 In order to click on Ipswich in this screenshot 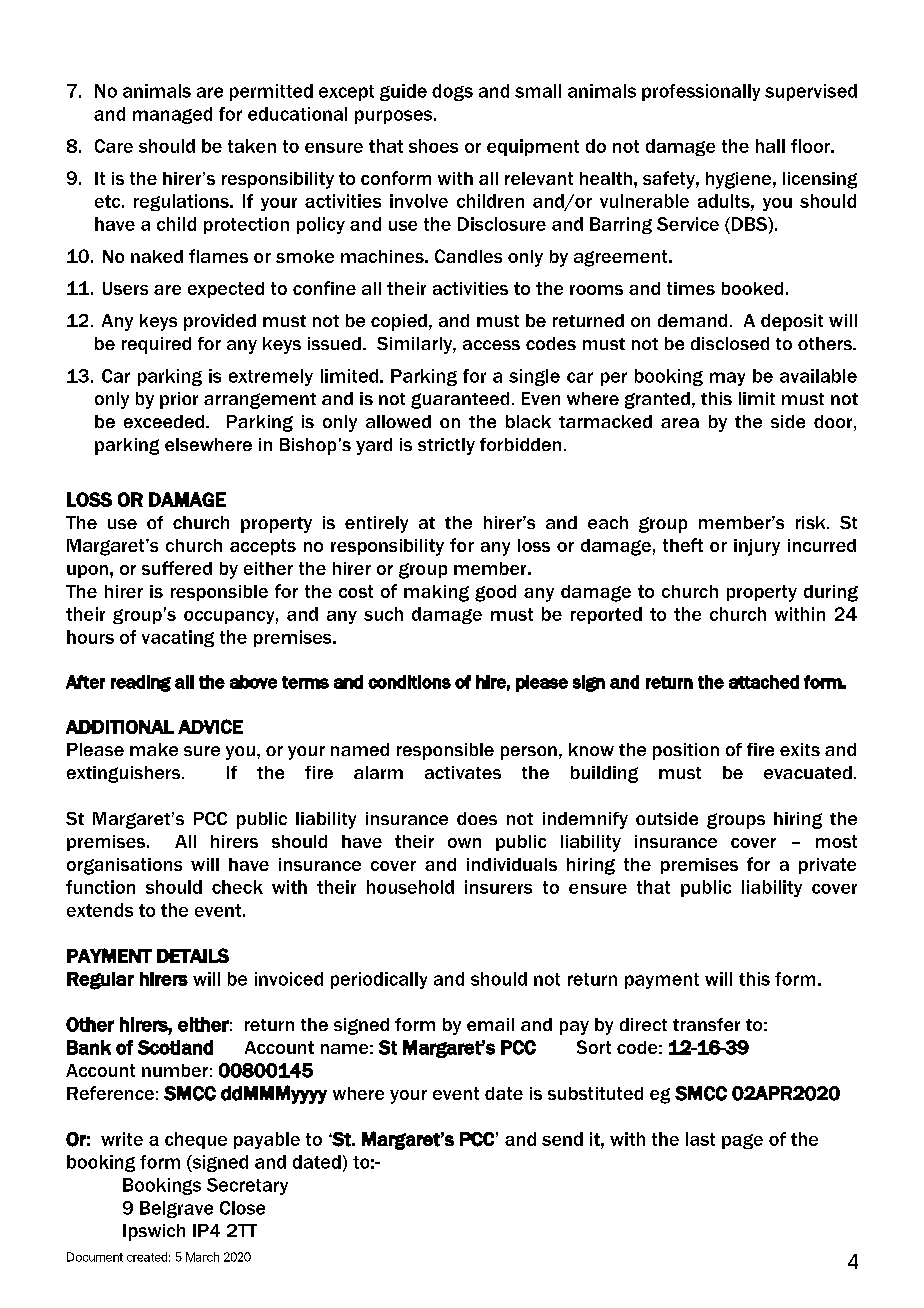, I will do `click(154, 1232)`.
